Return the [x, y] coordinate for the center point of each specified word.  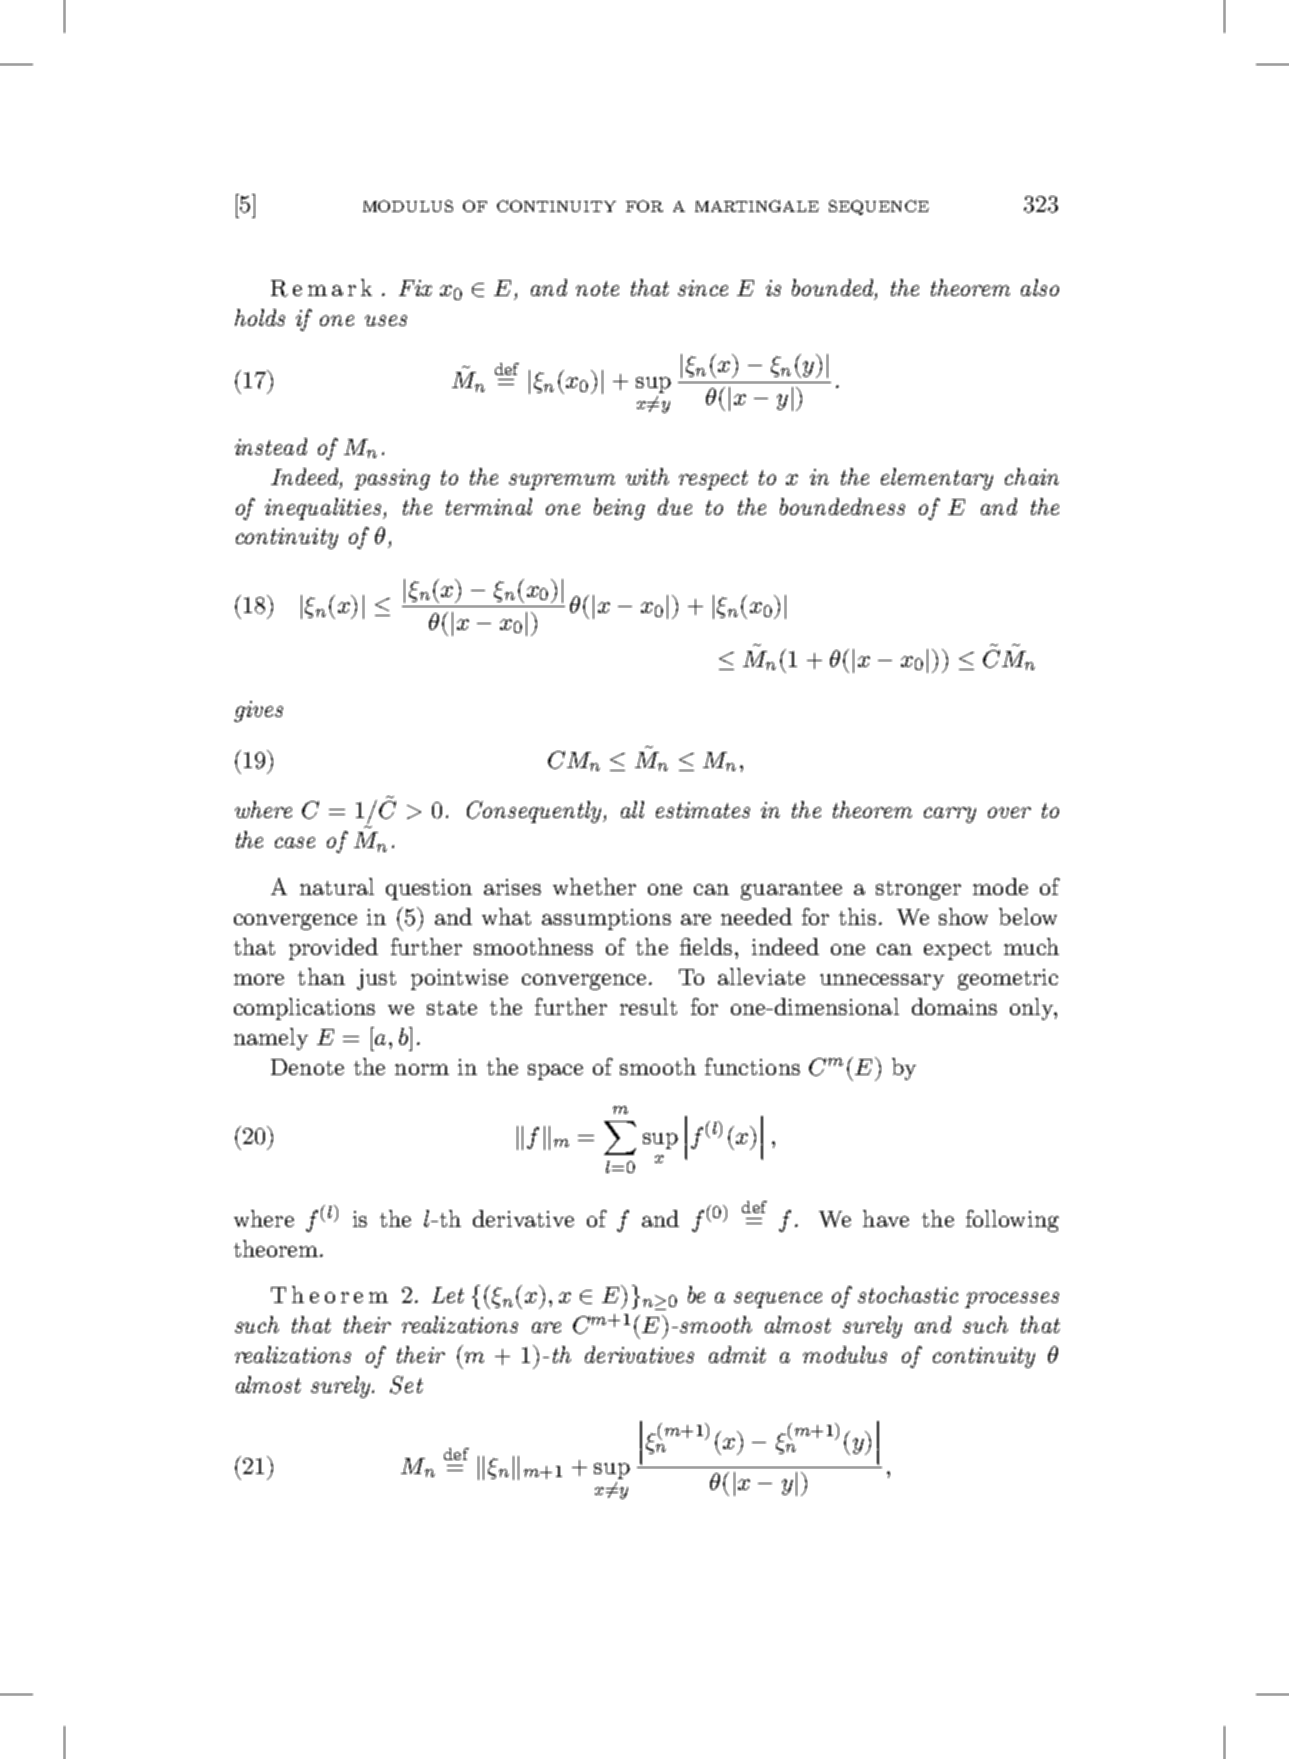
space [555, 1072]
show [963, 916]
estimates [703, 810]
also [1040, 287]
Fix [415, 288]
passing [392, 479]
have [886, 1218]
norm [422, 1069]
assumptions [606, 919]
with [647, 476]
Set [406, 1385]
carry [950, 815]
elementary [937, 479]
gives [258, 711]
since [703, 288]
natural [337, 886]
